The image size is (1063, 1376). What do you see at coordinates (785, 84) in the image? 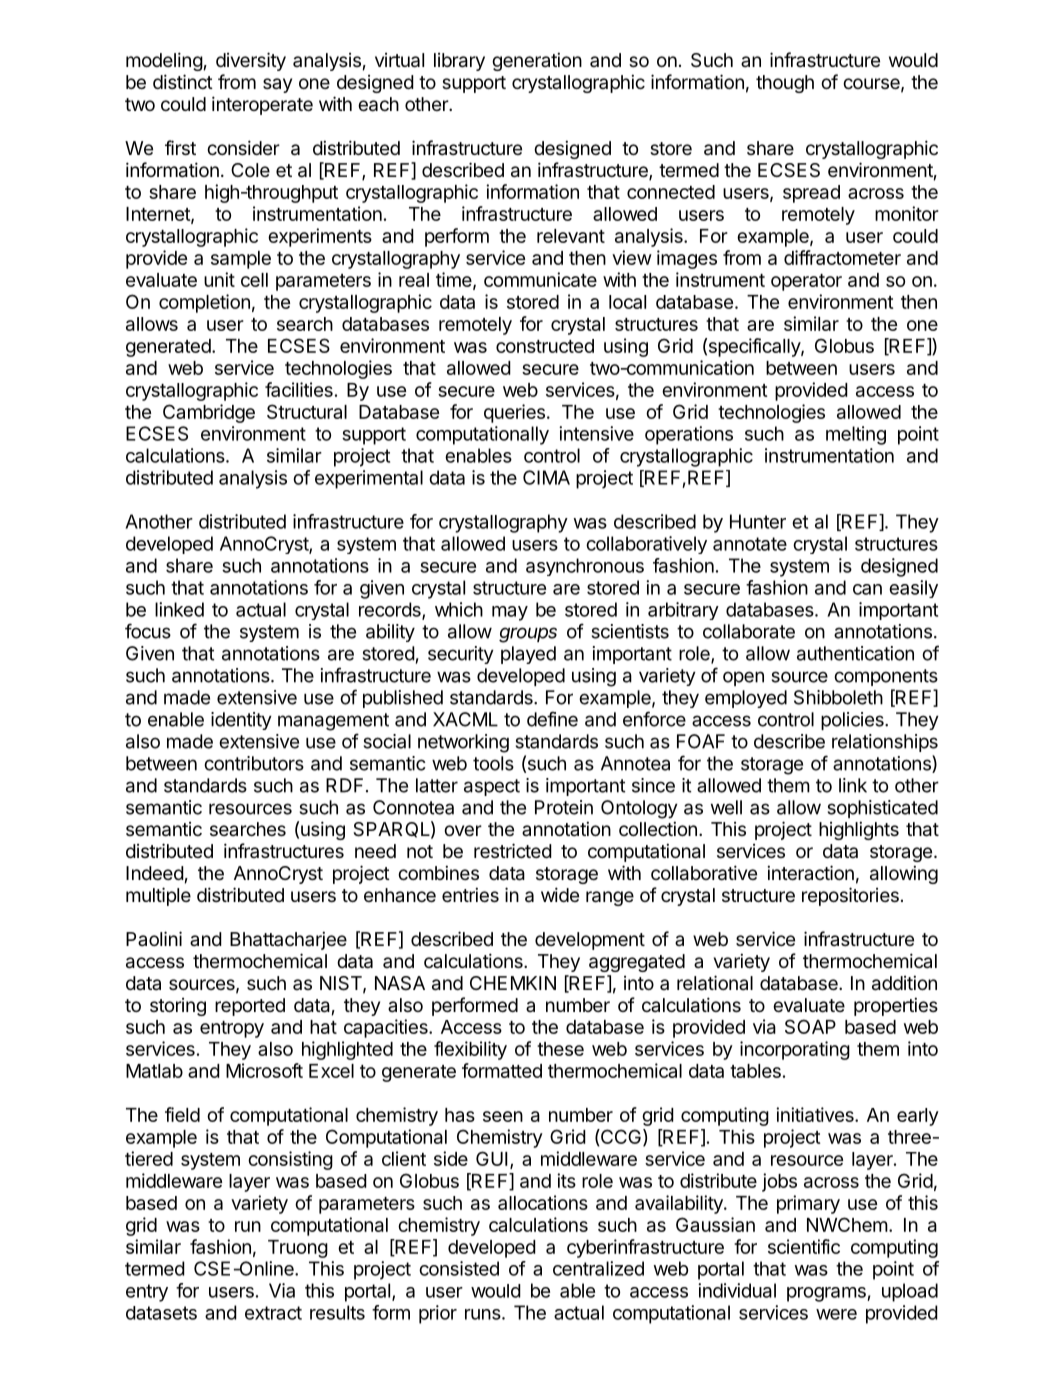
I see `though` at bounding box center [785, 84].
